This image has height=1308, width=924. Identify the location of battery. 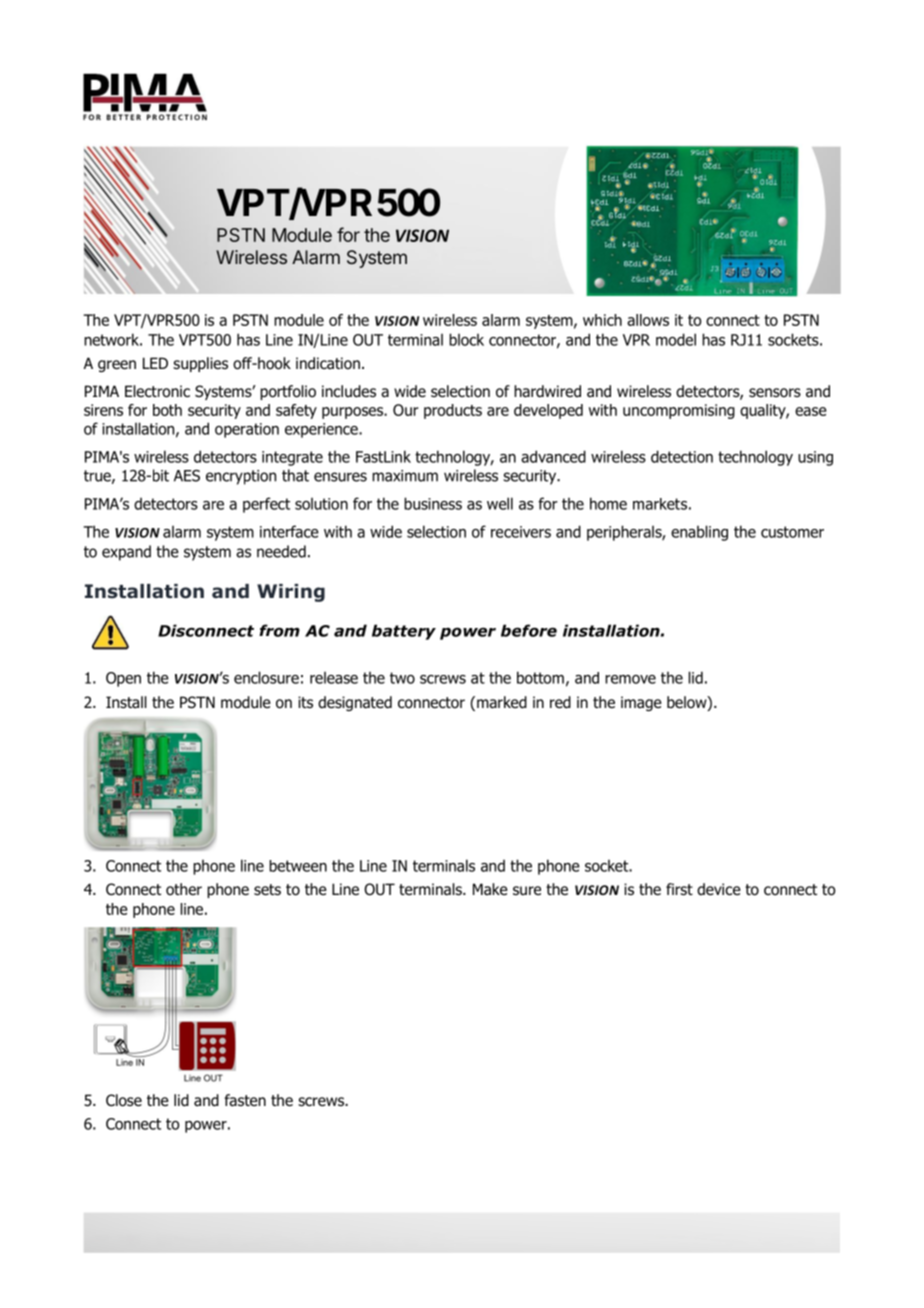
(404, 632).
